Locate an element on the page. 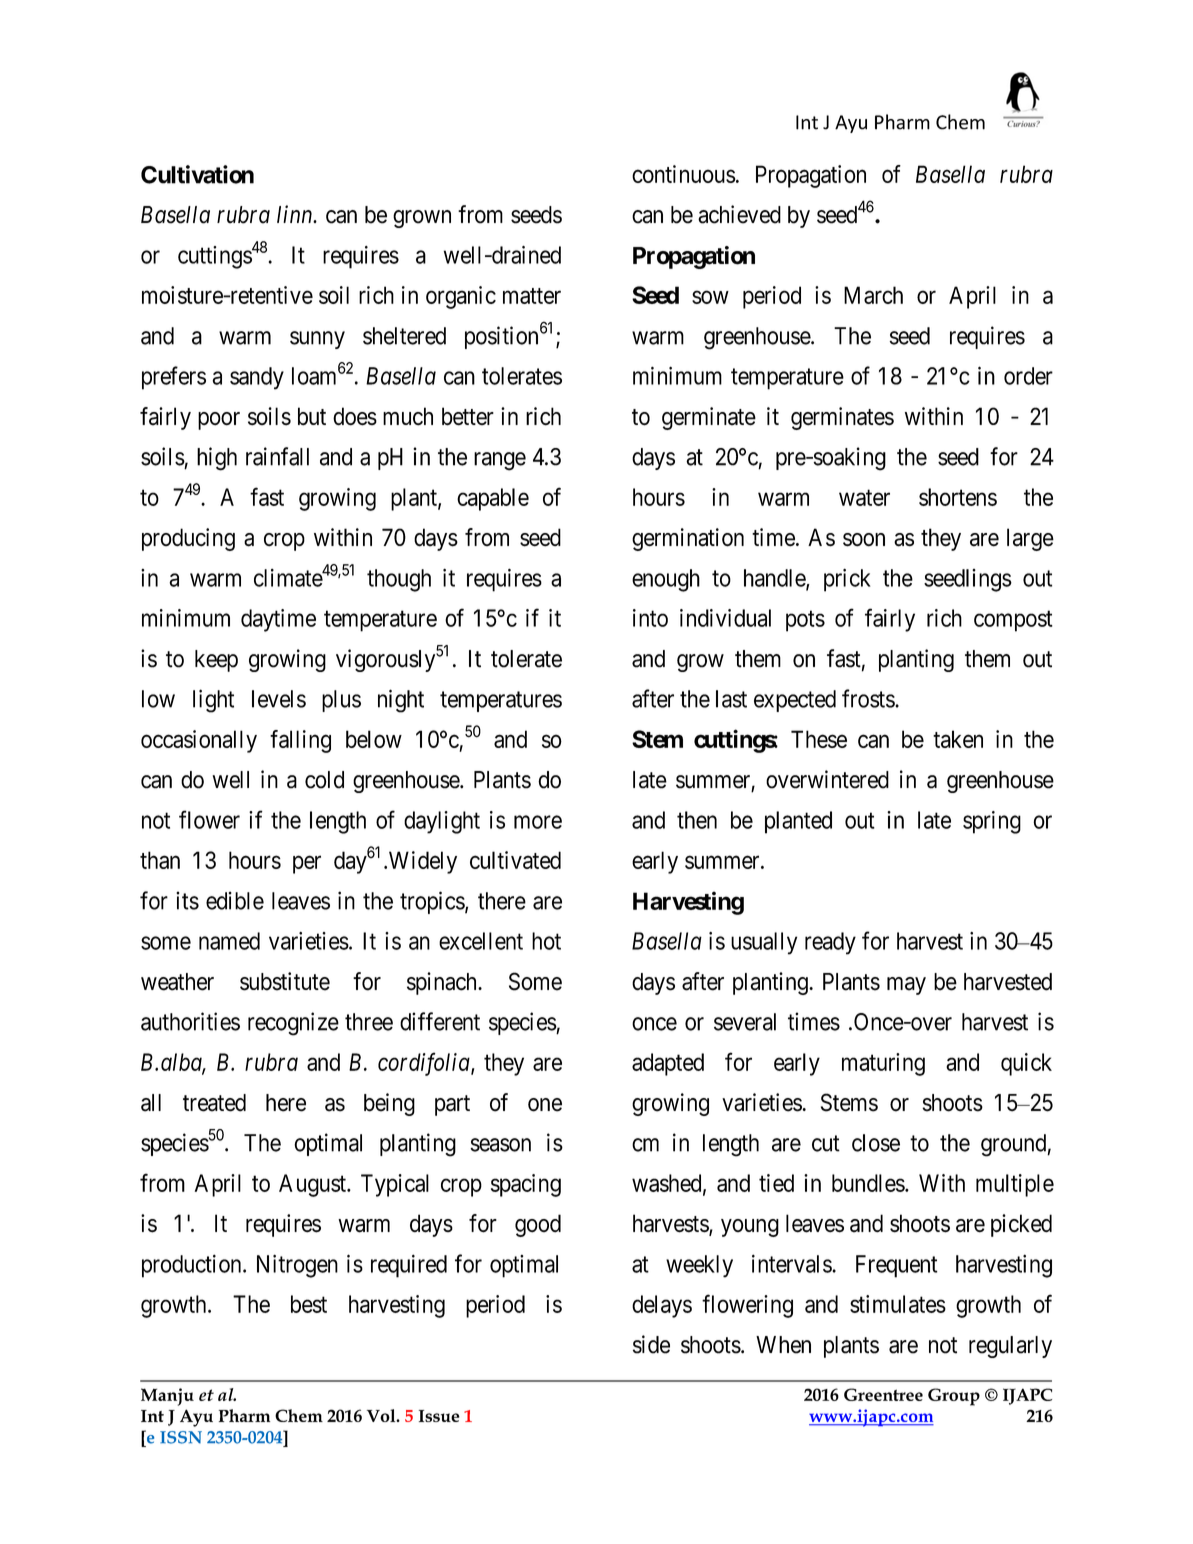 The height and width of the document is (1544, 1193). keep is located at coordinates (216, 661).
